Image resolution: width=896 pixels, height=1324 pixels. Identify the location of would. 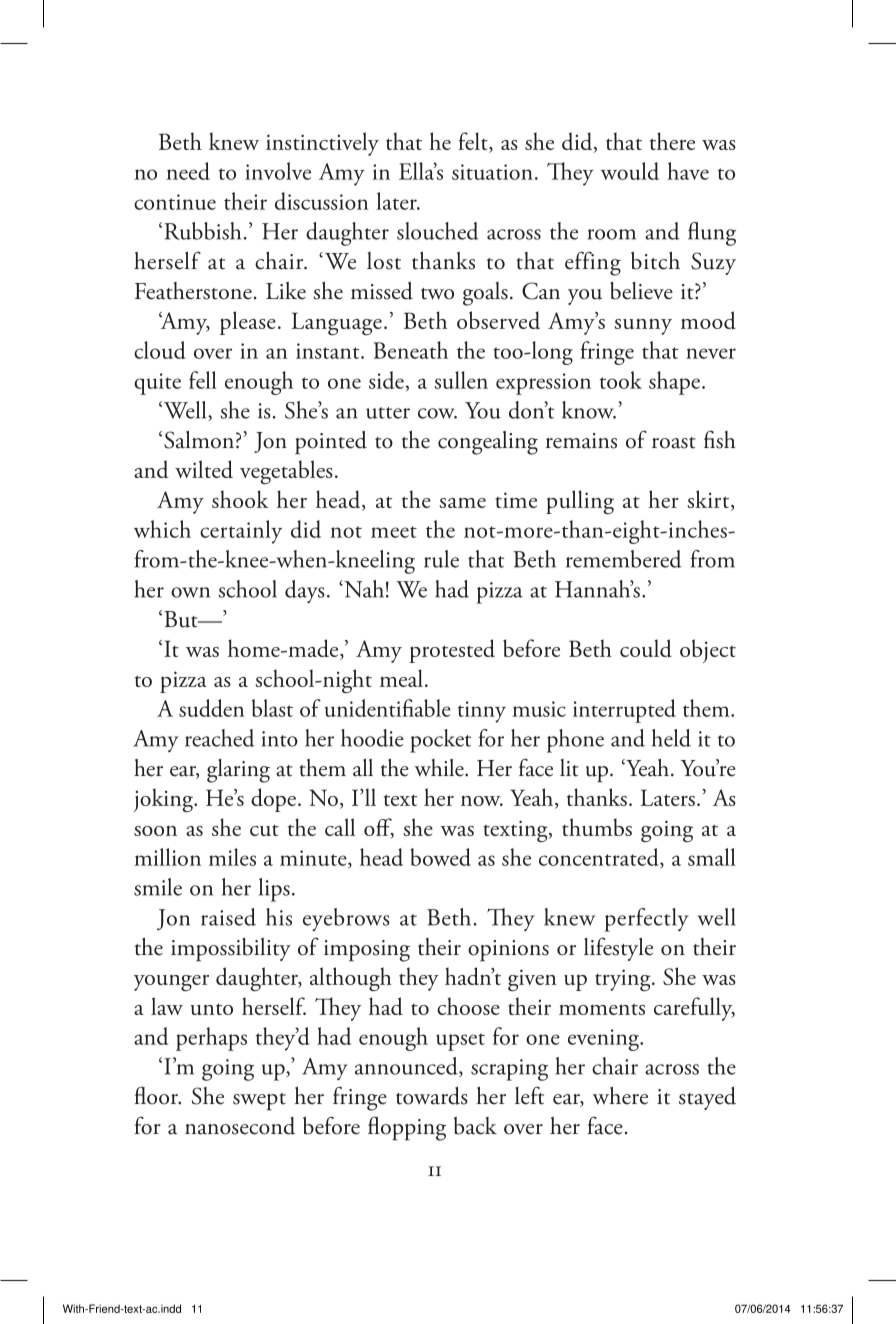
(630, 171).
